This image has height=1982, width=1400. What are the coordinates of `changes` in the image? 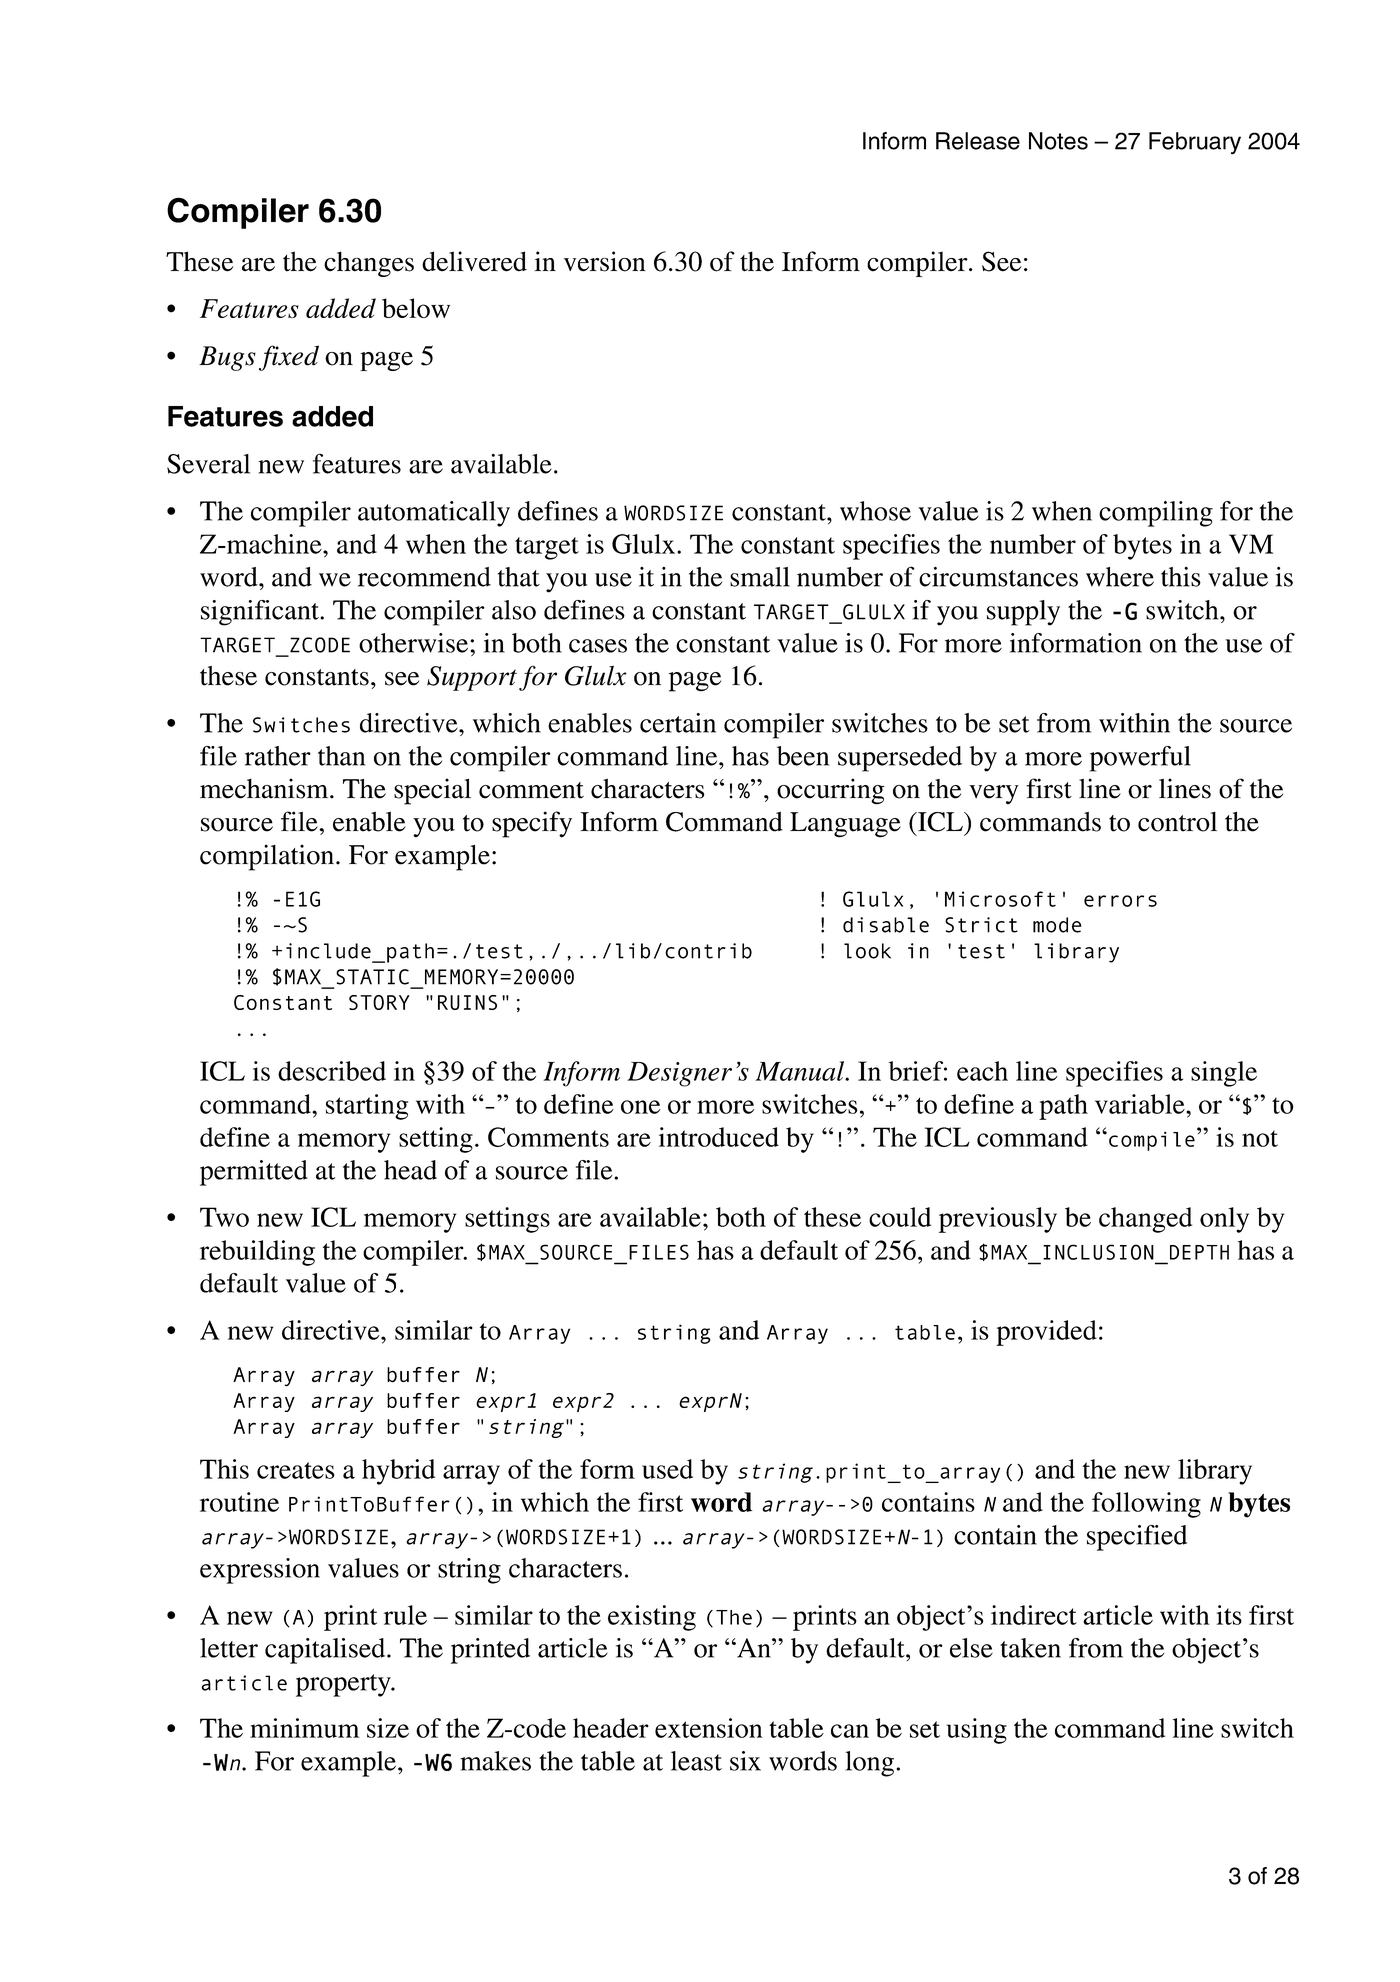 It's located at (369, 264).
